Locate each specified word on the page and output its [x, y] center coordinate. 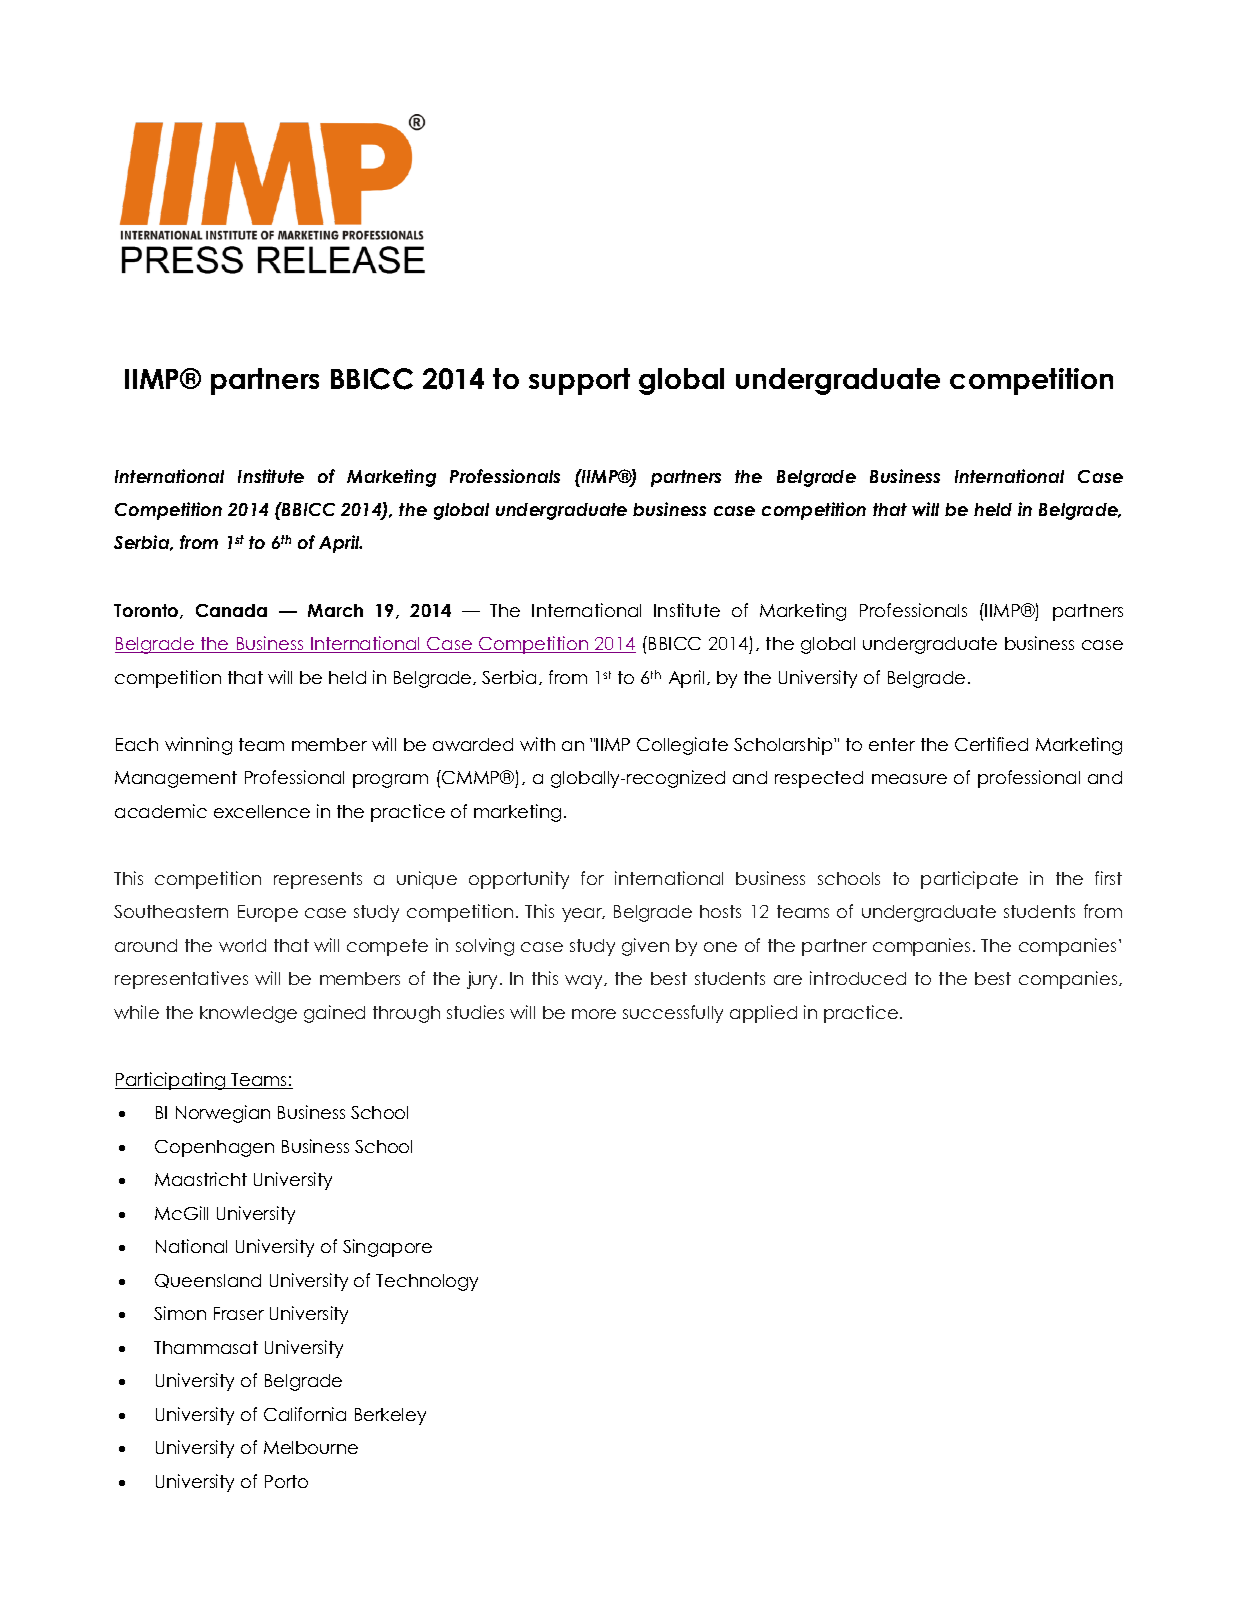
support [579, 381]
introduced [858, 978]
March [335, 610]
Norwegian [223, 1114]
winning [198, 746]
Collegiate [682, 746]
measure [909, 779]
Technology [427, 1282]
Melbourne [311, 1447]
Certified [991, 744]
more [594, 1014]
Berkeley [390, 1416]
